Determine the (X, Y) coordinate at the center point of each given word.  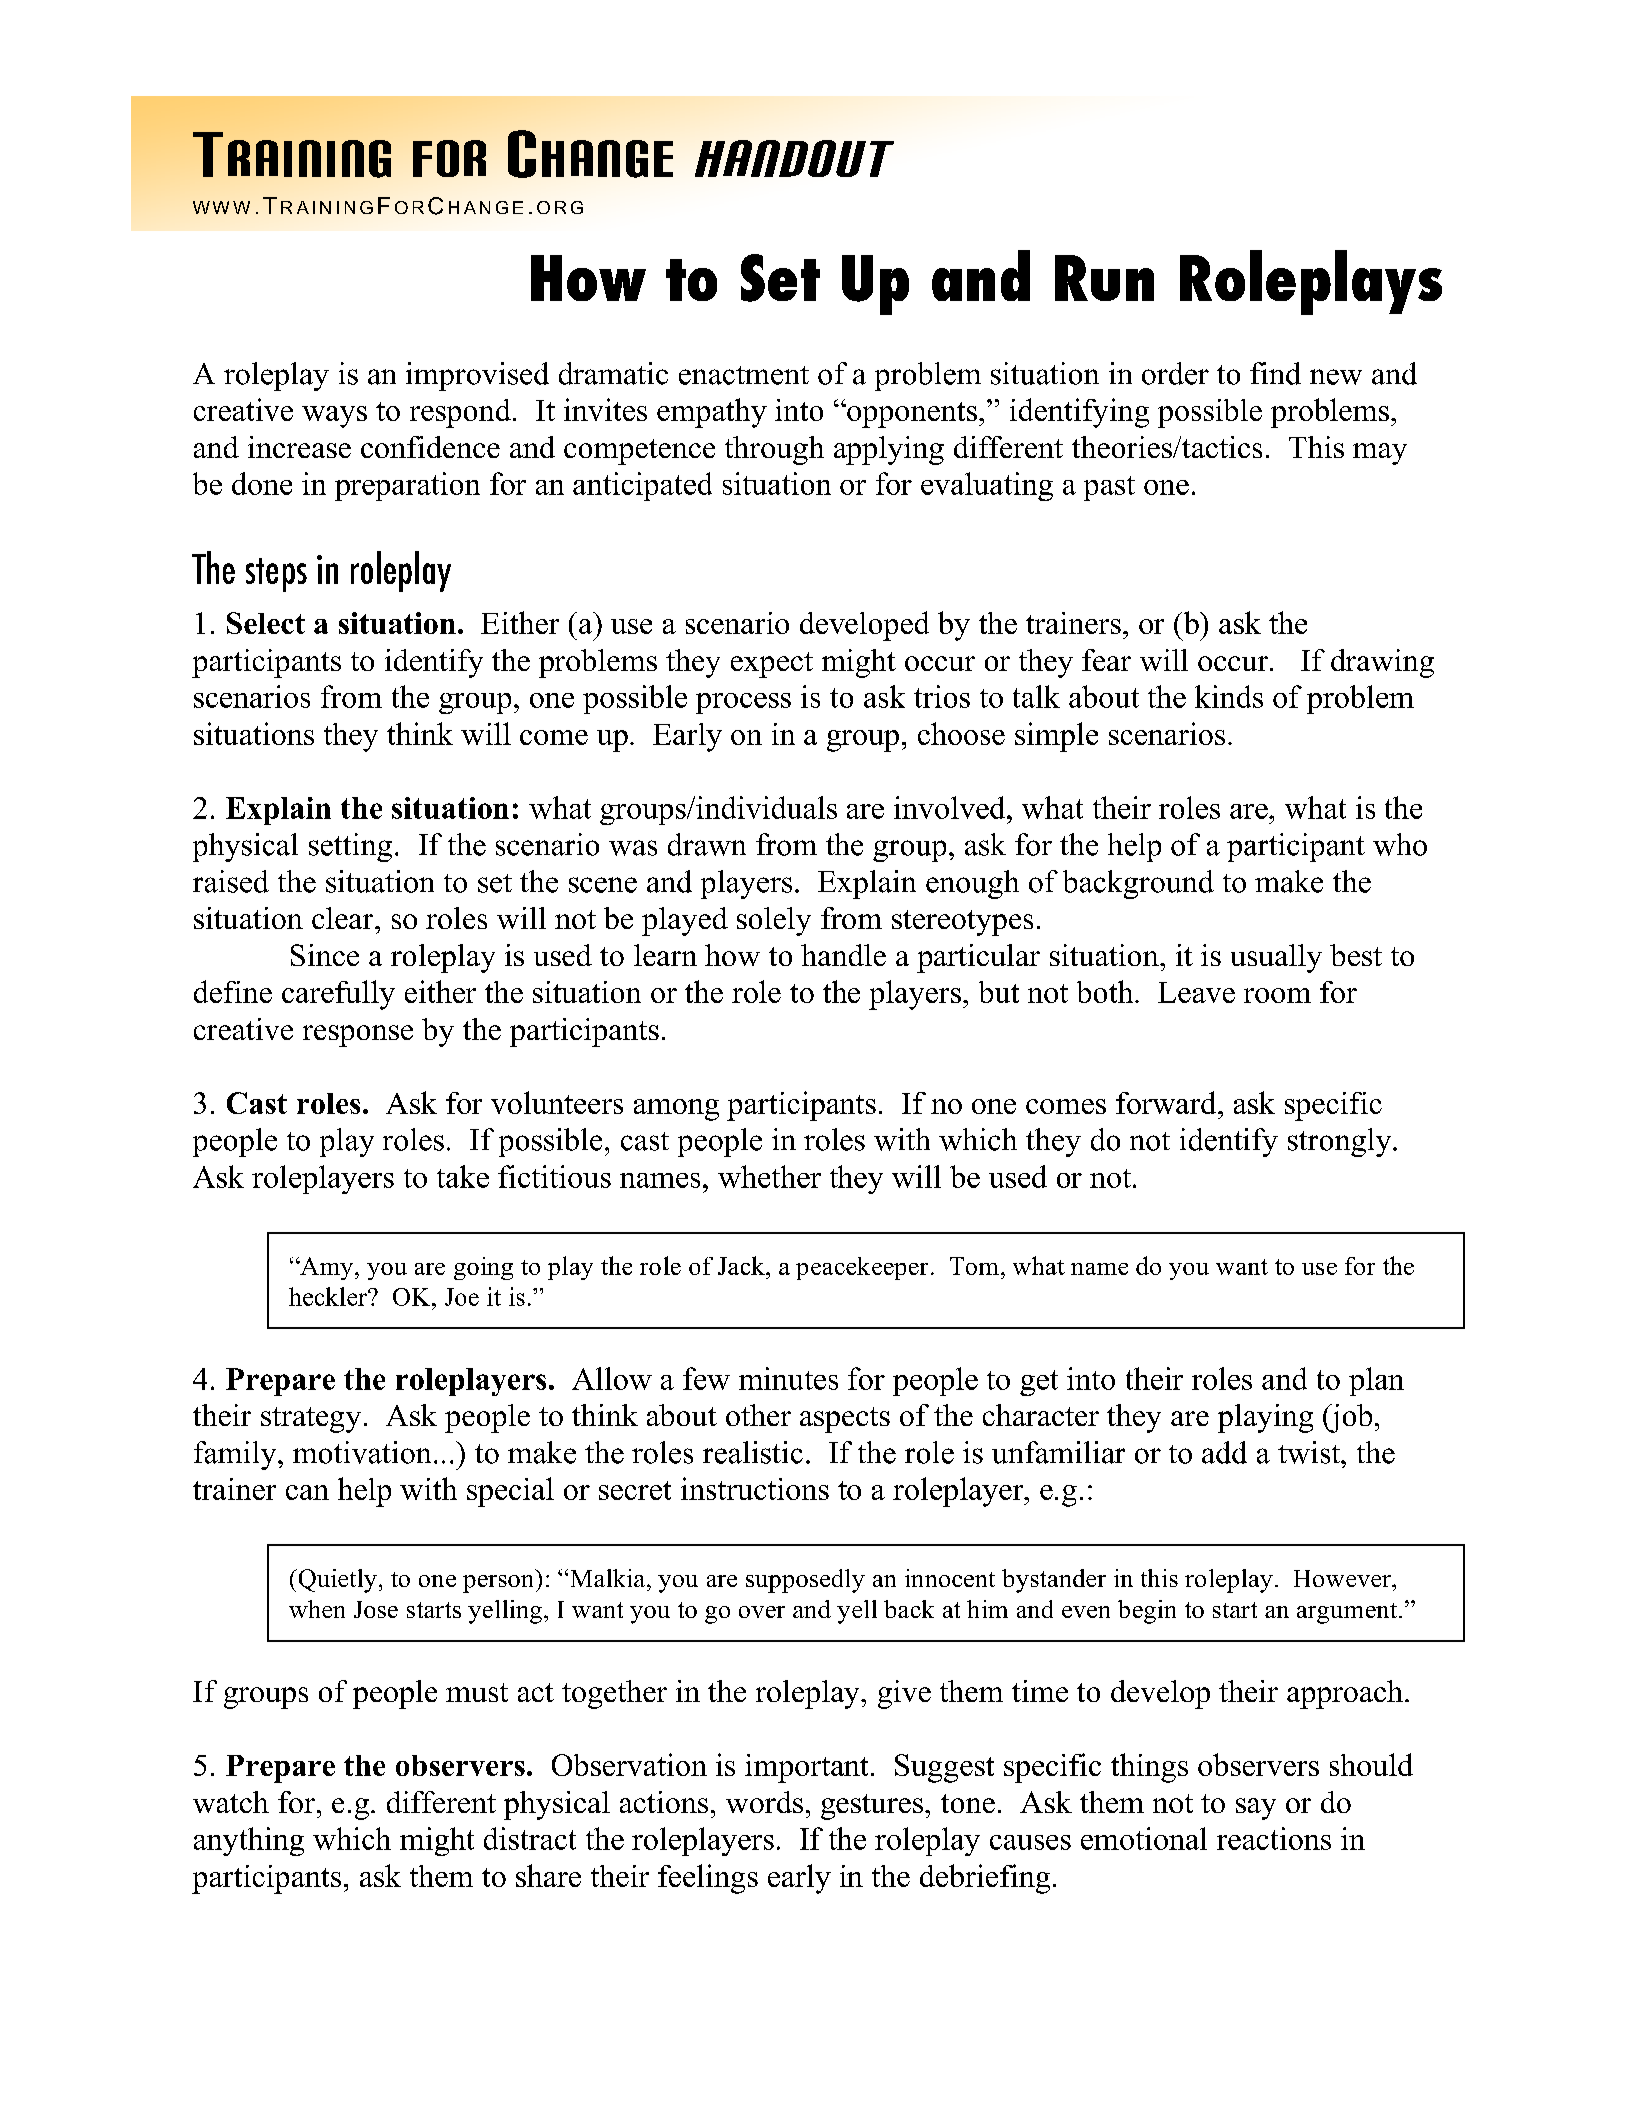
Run (1104, 278)
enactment (744, 375)
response (358, 1036)
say (1256, 1809)
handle (843, 955)
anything (249, 1841)
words (764, 1802)
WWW (221, 207)
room (1277, 995)
